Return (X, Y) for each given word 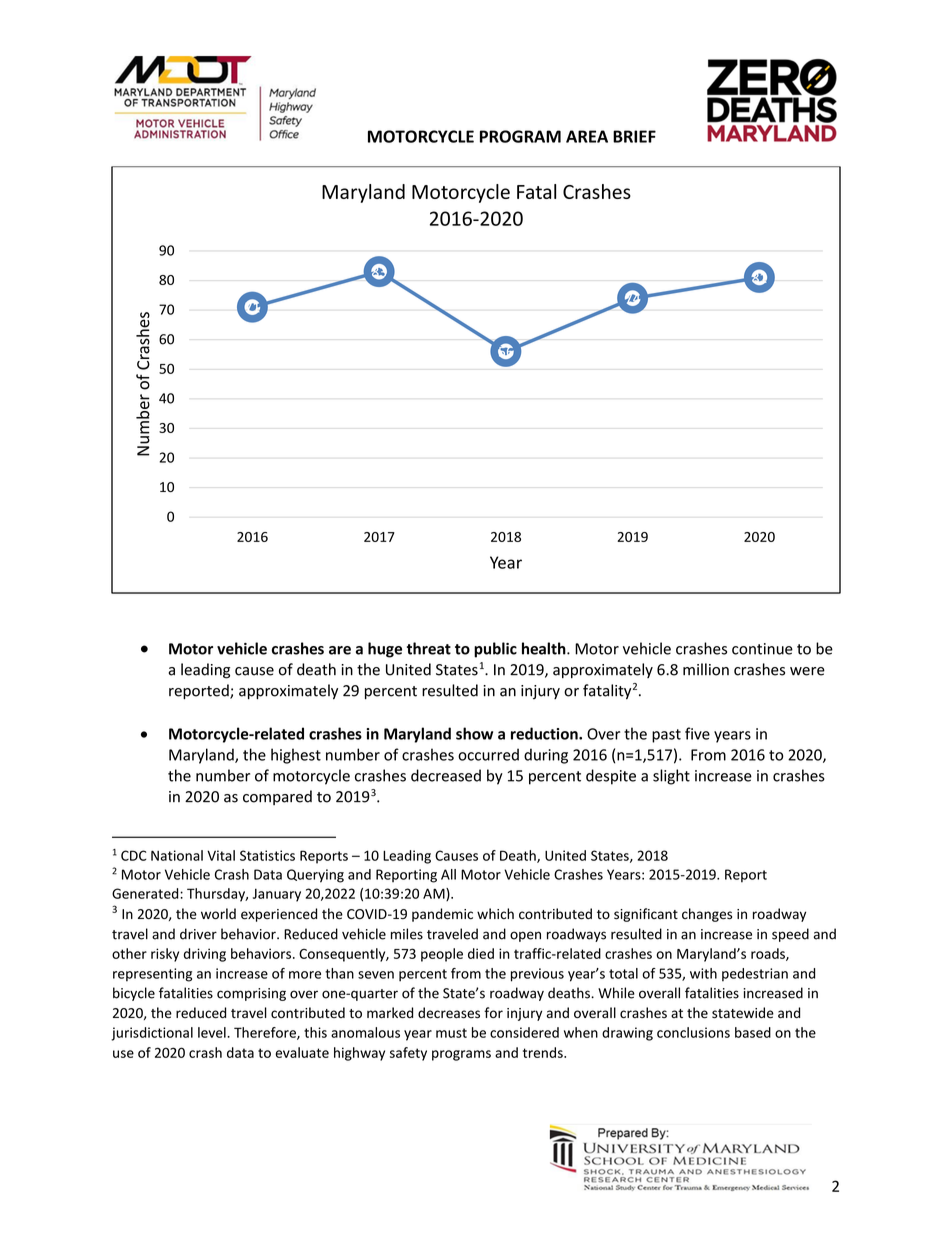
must (451, 1033)
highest (296, 756)
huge (385, 650)
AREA (587, 136)
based (753, 1032)
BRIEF (634, 136)
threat (429, 648)
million (706, 669)
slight (671, 777)
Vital (221, 855)
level (213, 1032)
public (495, 650)
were (807, 671)
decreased (446, 775)
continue (762, 649)
